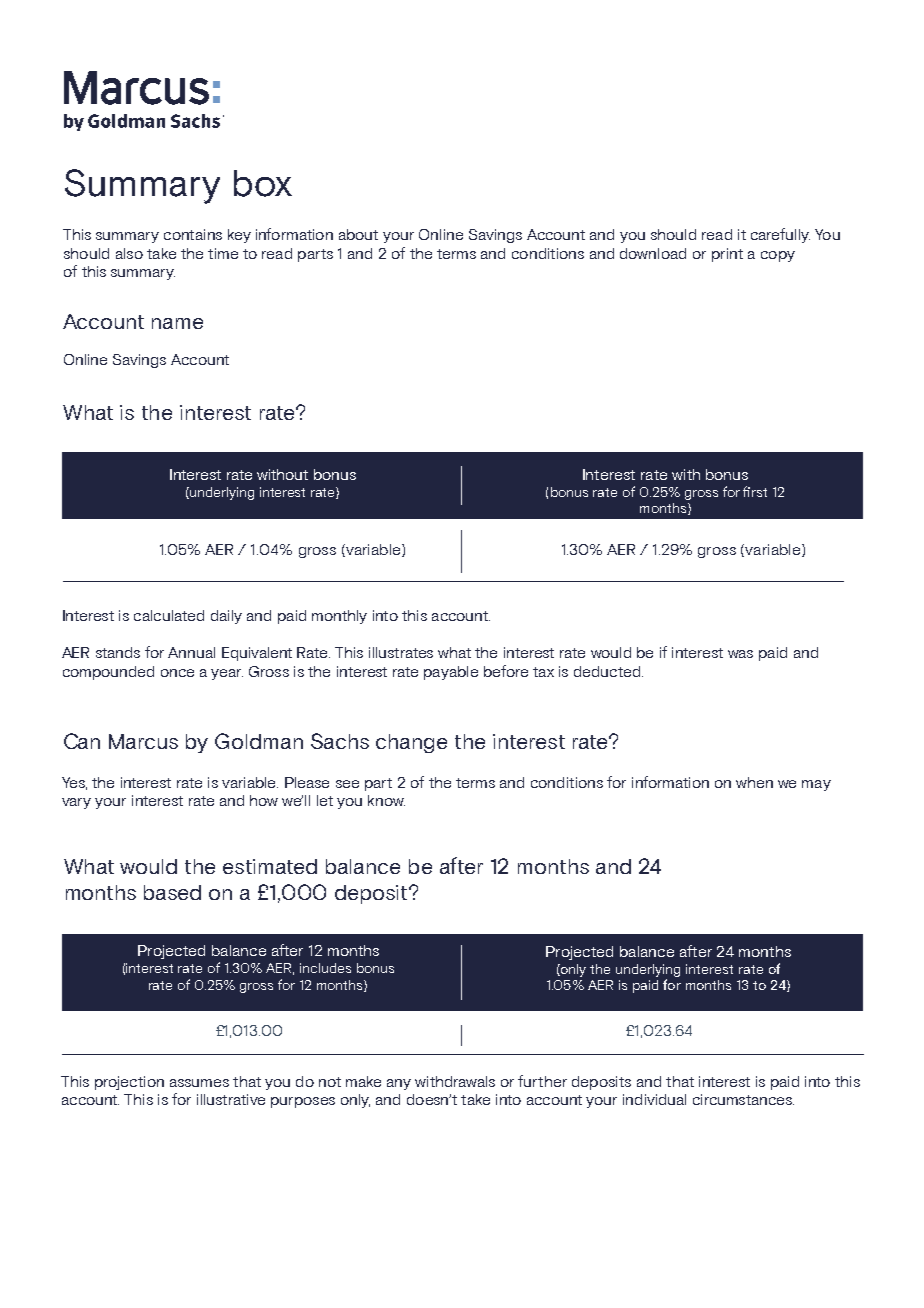 The width and height of the screenshot is (924, 1308). What do you see at coordinates (177, 323) in the screenshot?
I see `name` at bounding box center [177, 323].
